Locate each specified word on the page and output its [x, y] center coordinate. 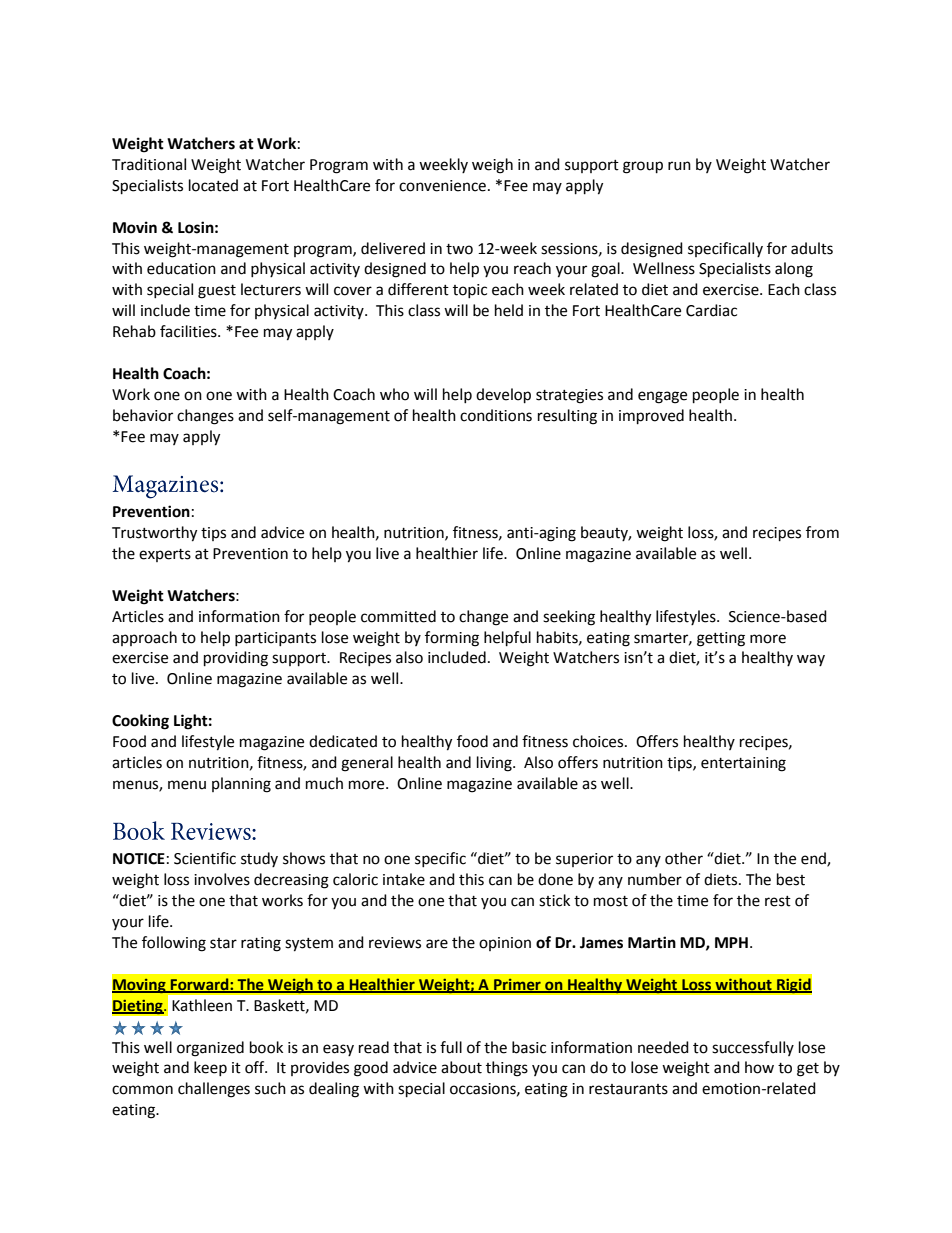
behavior [143, 415]
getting [721, 639]
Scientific [205, 858]
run [679, 166]
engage [662, 397]
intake [404, 879]
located [213, 185]
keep [210, 1068]
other [684, 858]
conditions [496, 415]
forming [452, 639]
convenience [442, 186]
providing [236, 659]
